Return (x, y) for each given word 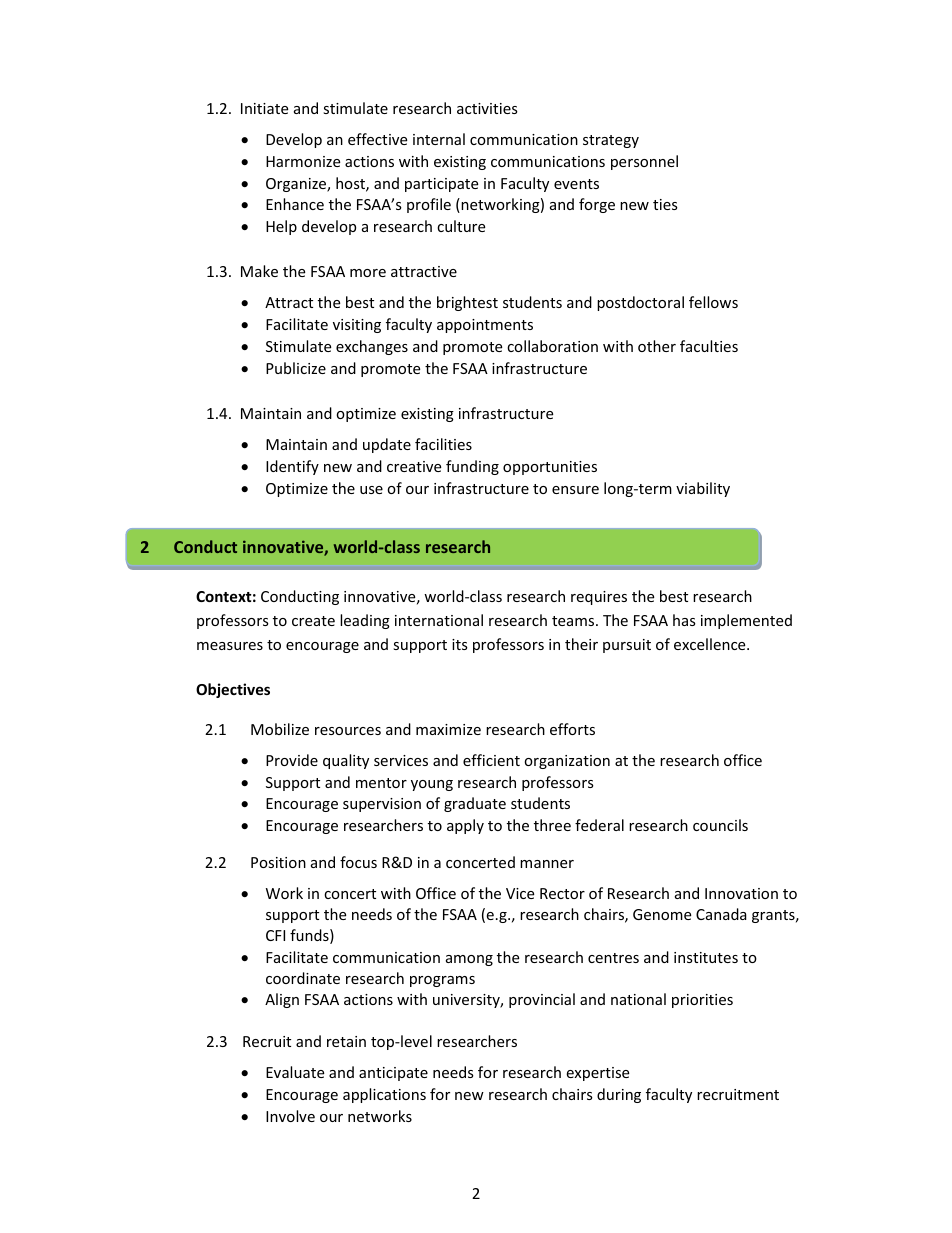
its (460, 644)
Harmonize (303, 161)
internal (439, 139)
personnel (644, 162)
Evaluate (295, 1072)
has (684, 620)
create (313, 621)
